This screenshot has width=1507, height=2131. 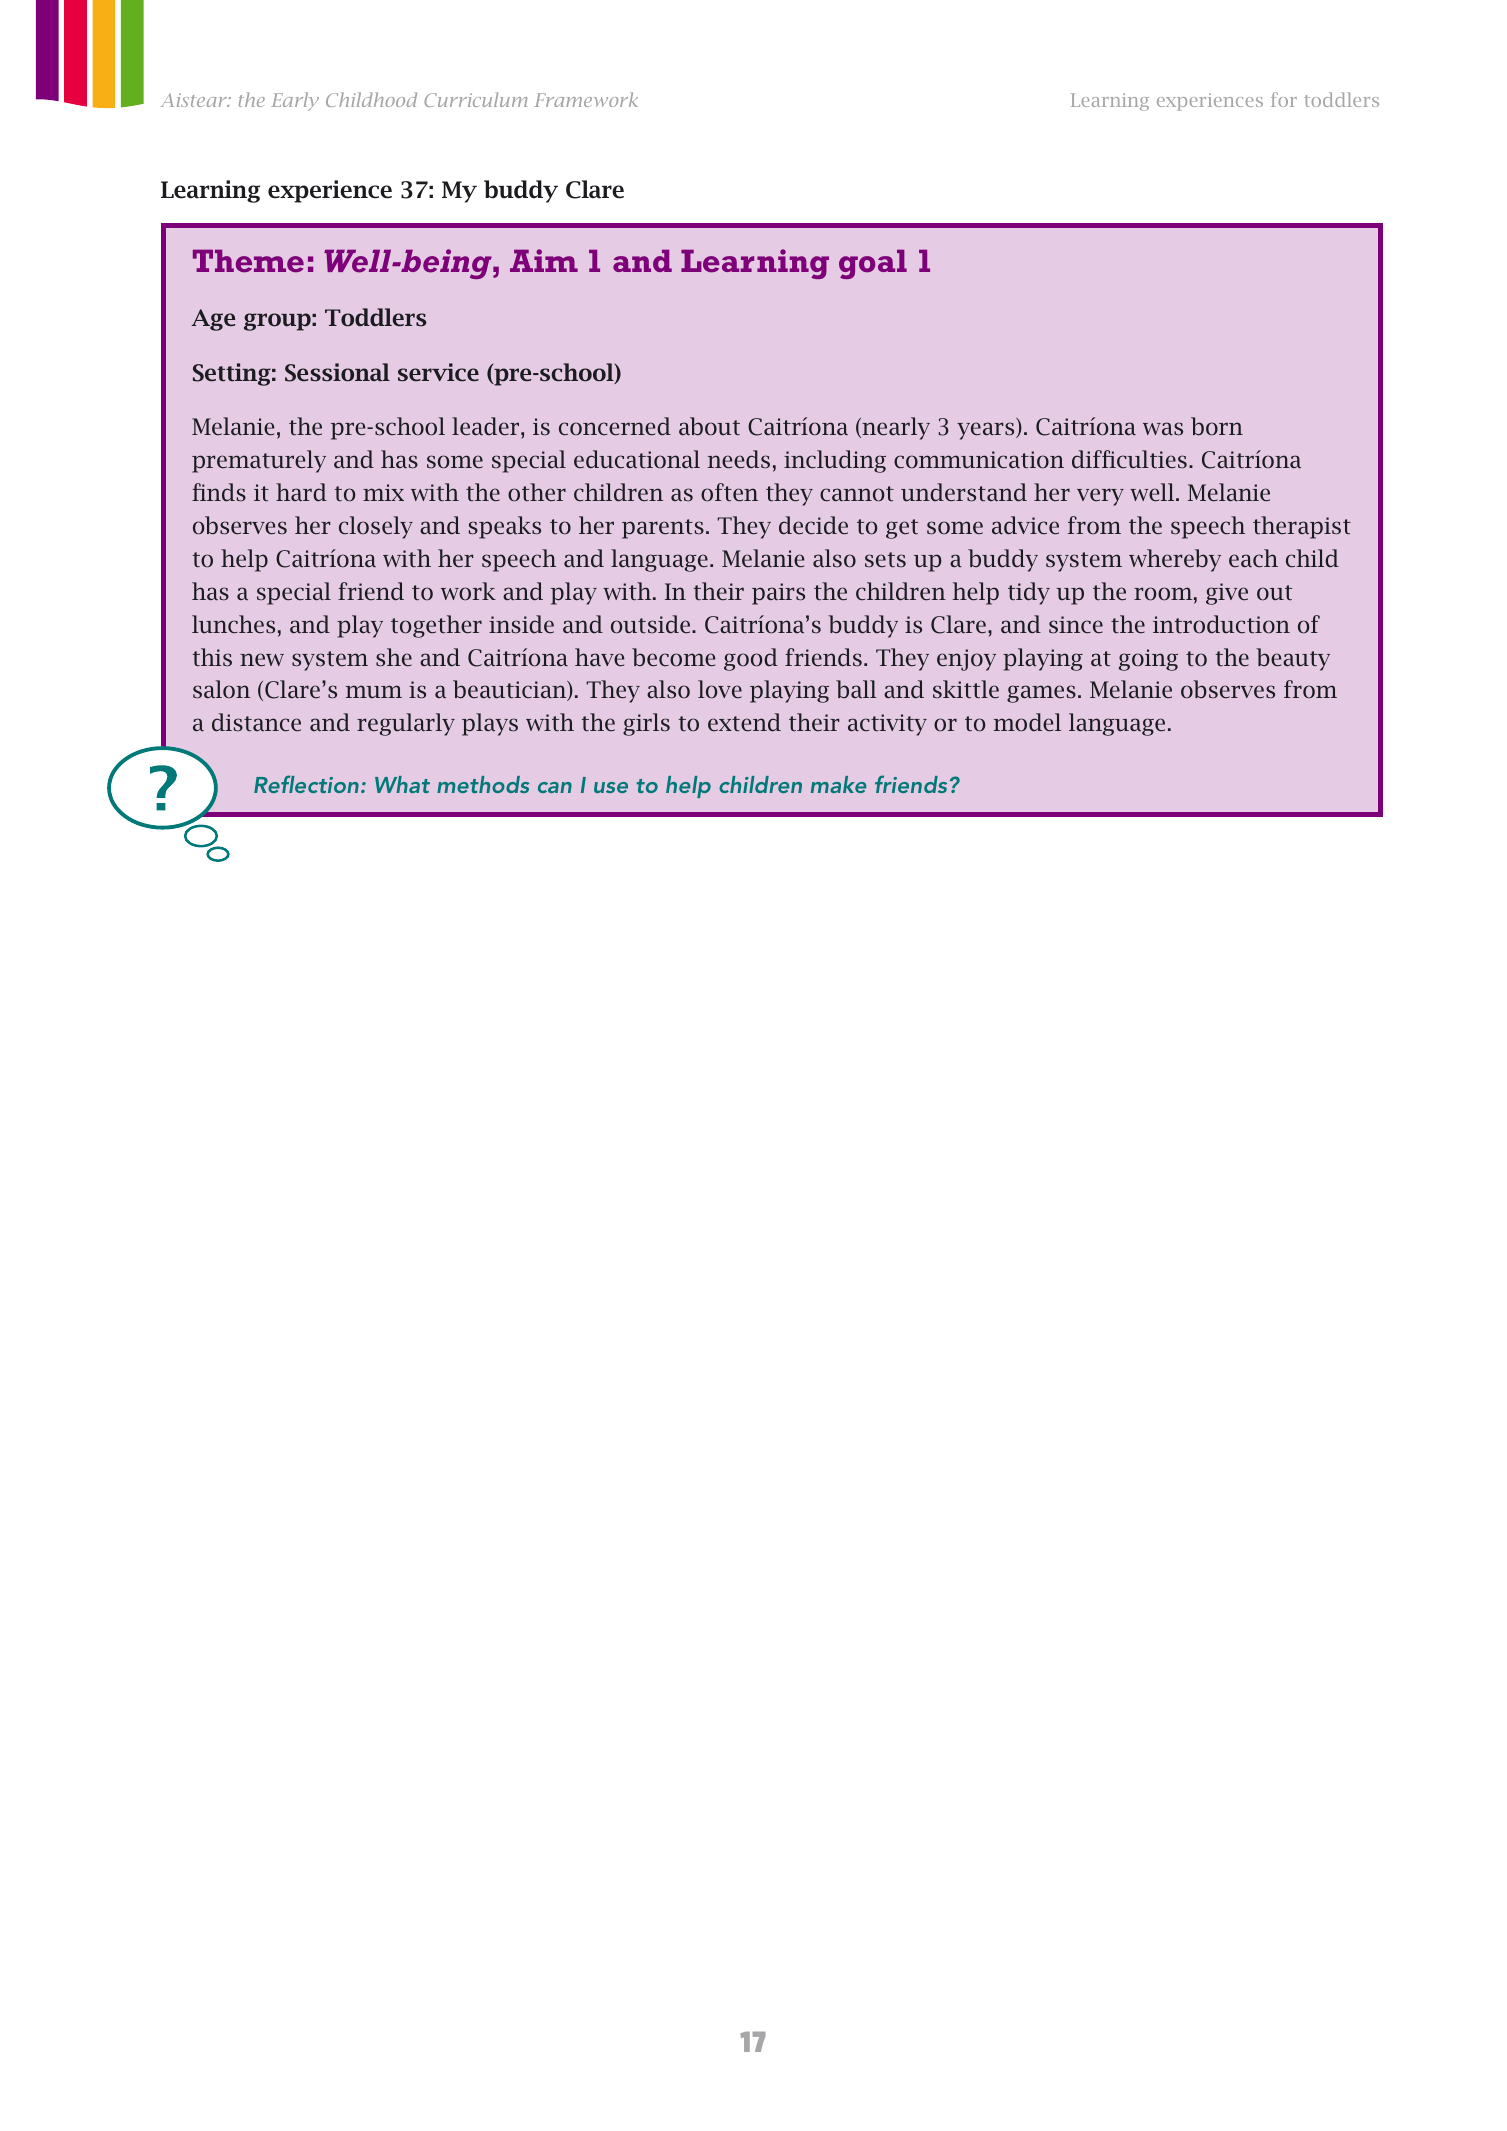 What do you see at coordinates (729, 492) in the screenshot?
I see `often` at bounding box center [729, 492].
